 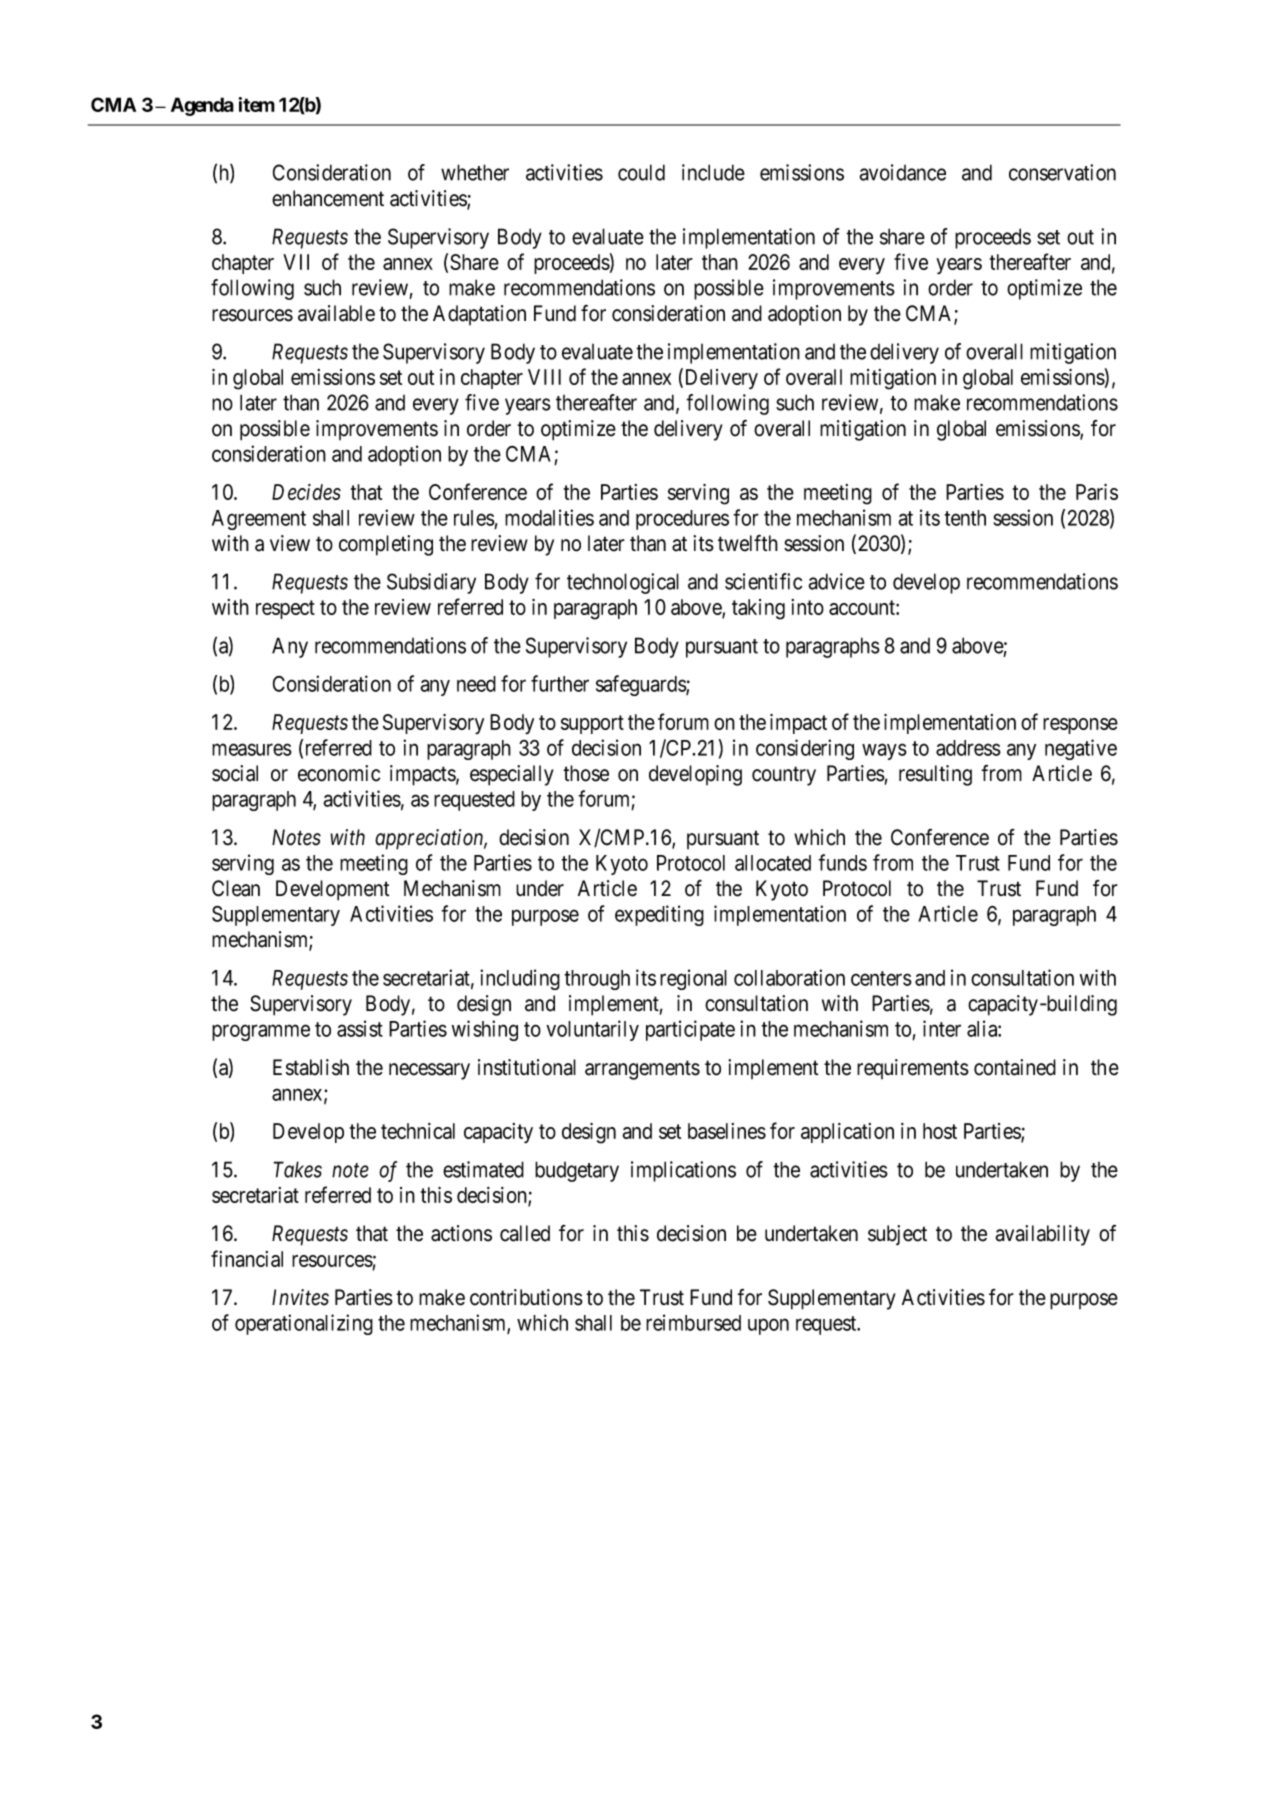 I want to click on support, so click(x=592, y=724).
